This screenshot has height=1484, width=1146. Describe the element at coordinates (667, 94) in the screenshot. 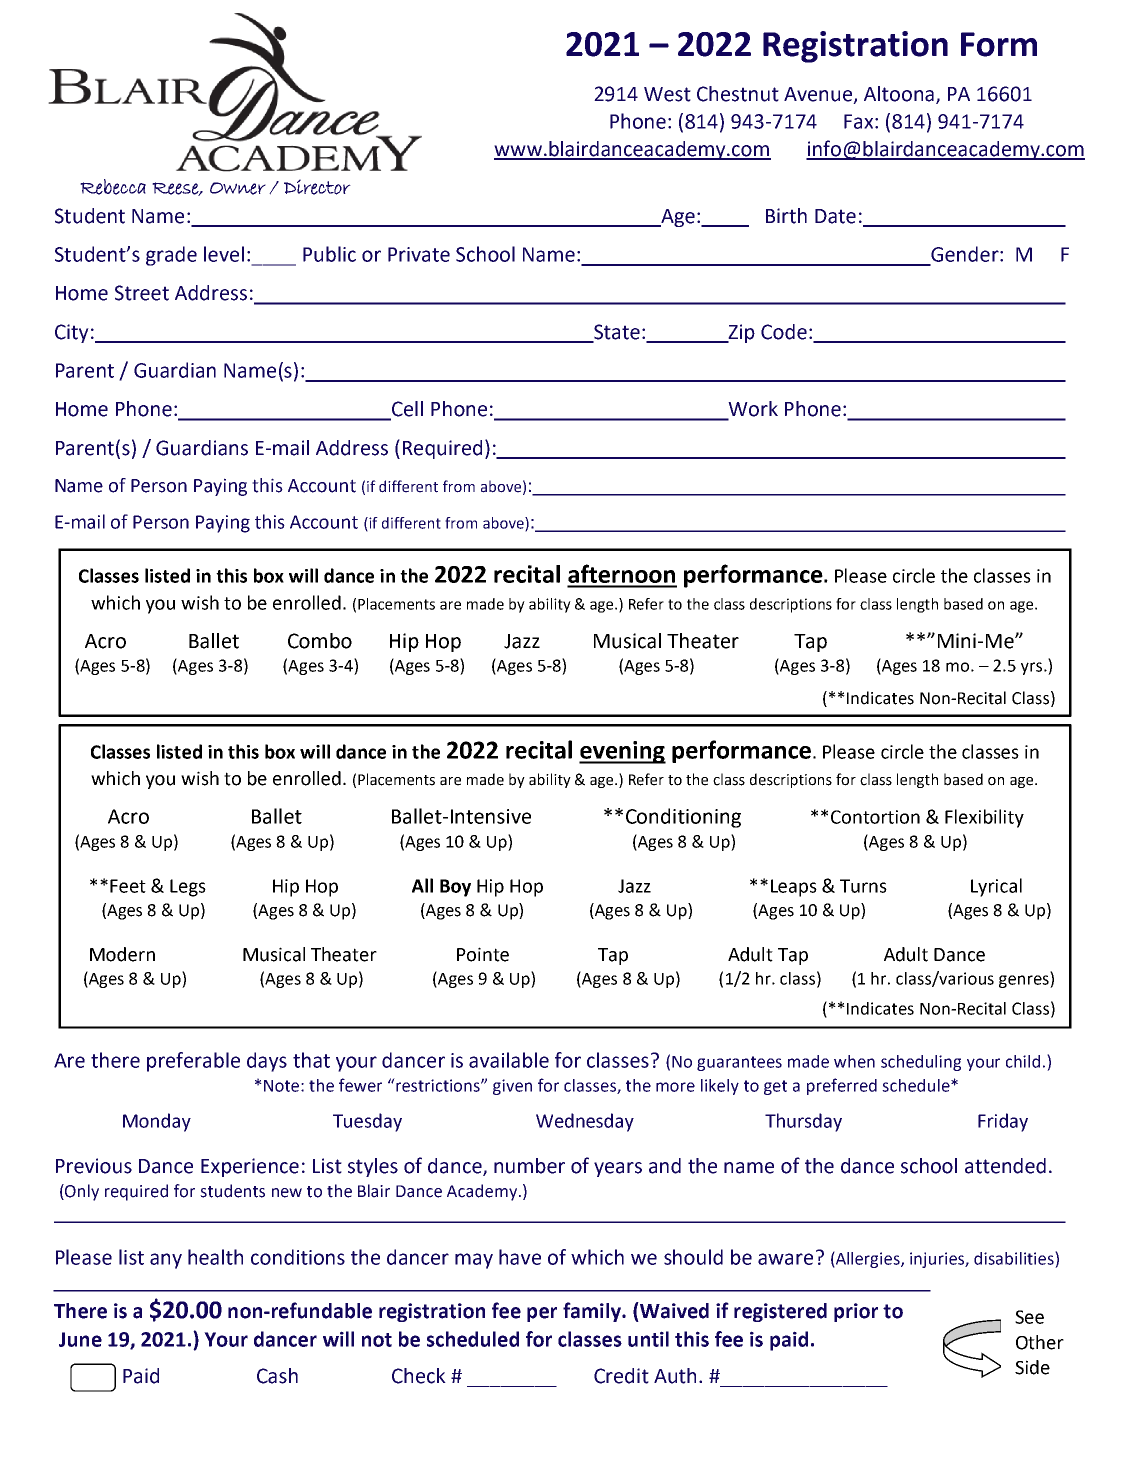

I see `West` at that location.
